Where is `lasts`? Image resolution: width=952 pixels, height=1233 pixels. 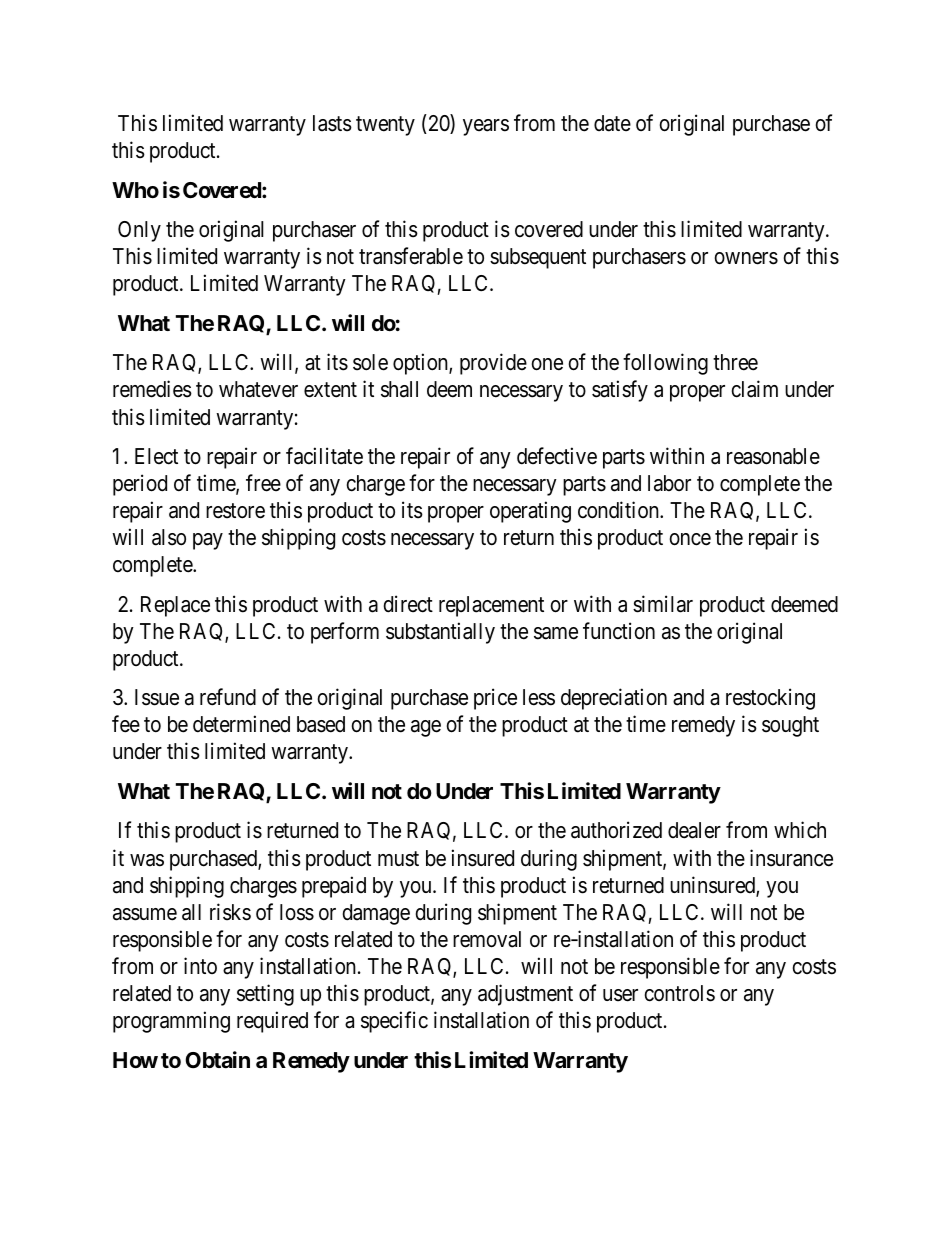
lasts is located at coordinates (332, 123).
